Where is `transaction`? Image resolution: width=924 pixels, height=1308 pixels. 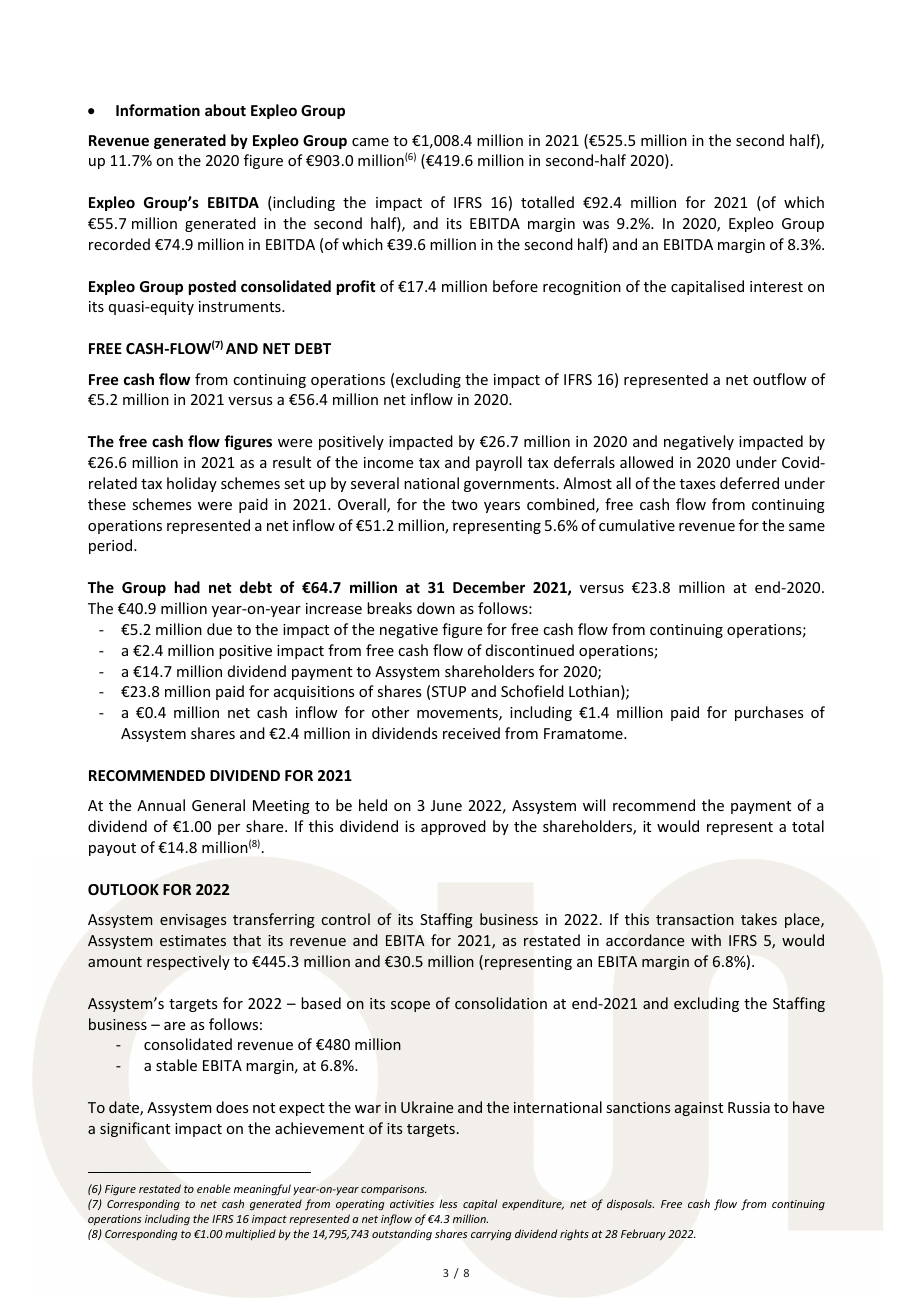
transaction is located at coordinates (695, 919).
